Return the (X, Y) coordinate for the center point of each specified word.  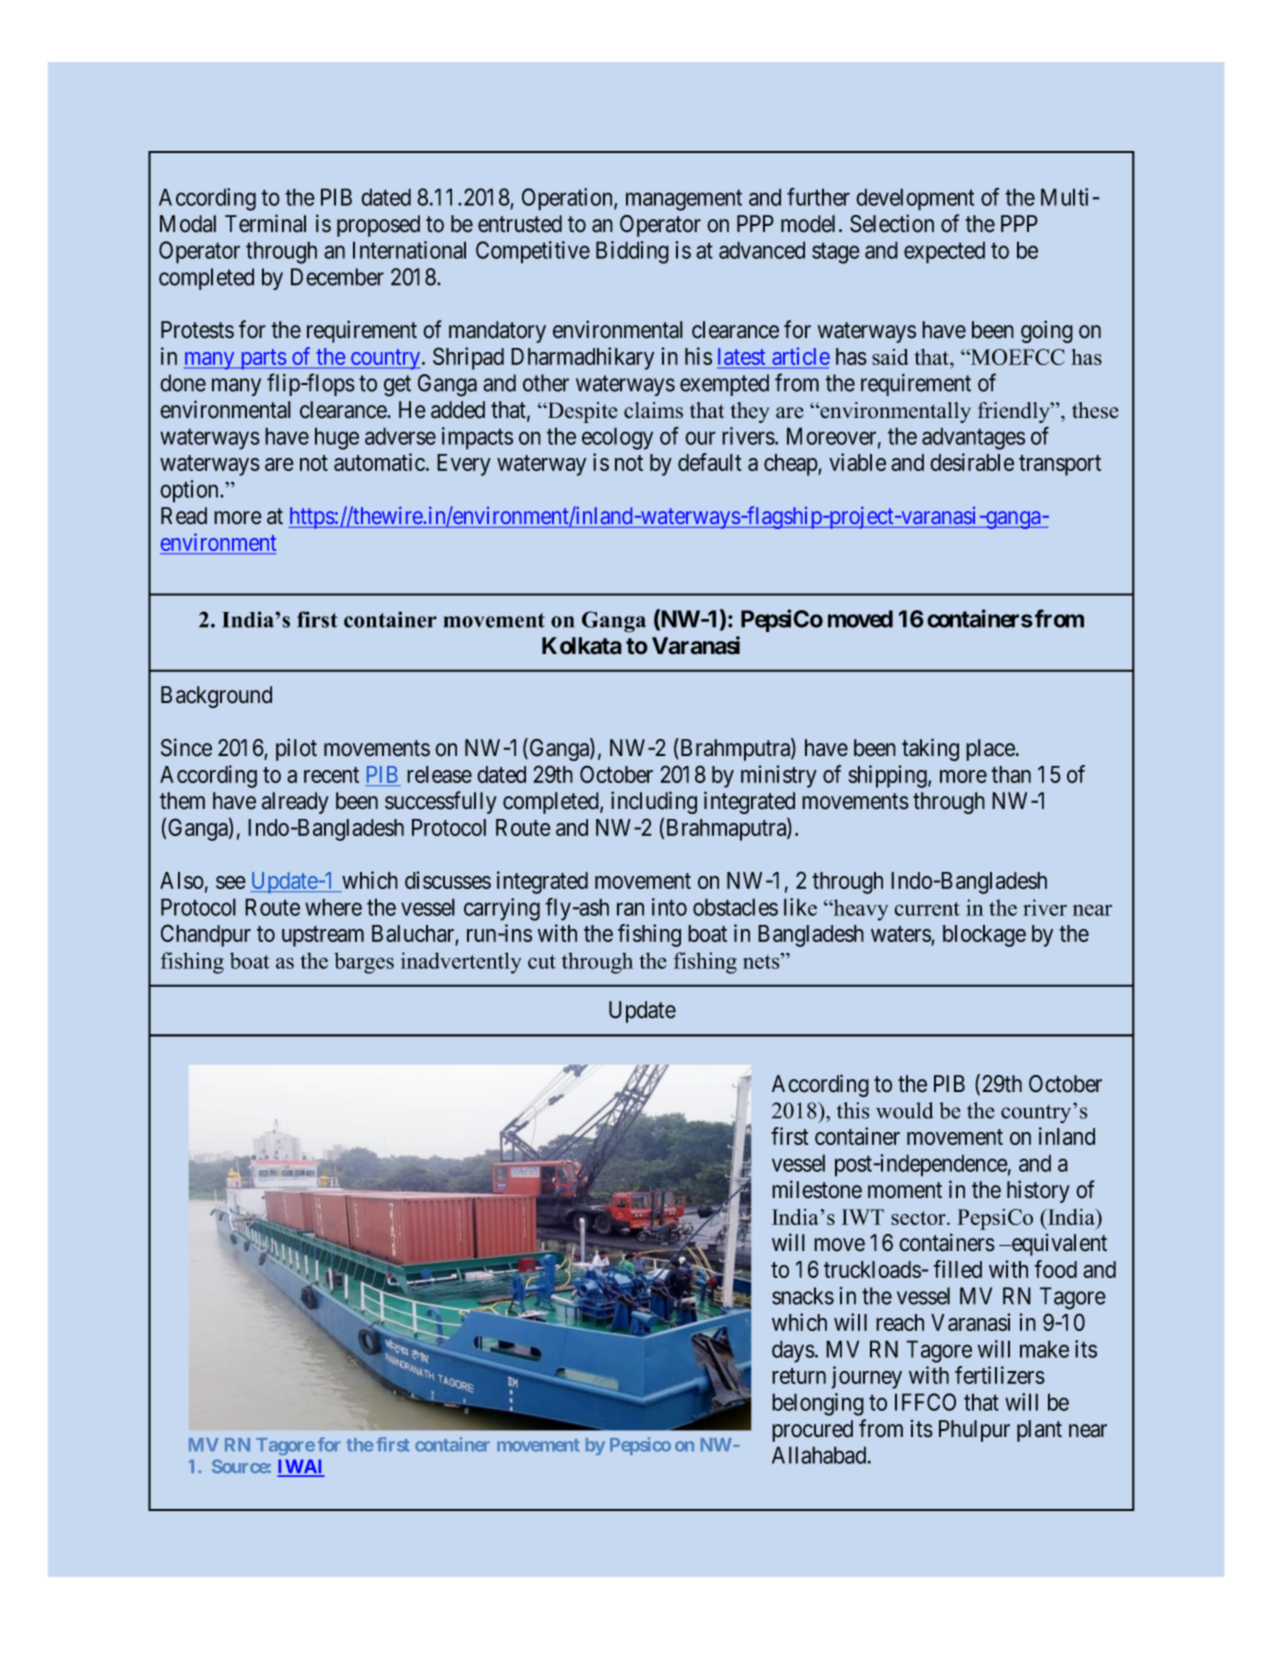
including (654, 802)
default (709, 462)
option (190, 491)
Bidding (632, 252)
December (337, 277)
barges (364, 963)
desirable (972, 462)
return (799, 1376)
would (905, 1110)
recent (331, 775)
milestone (817, 1189)
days (793, 1351)
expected (944, 252)
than (1011, 774)
